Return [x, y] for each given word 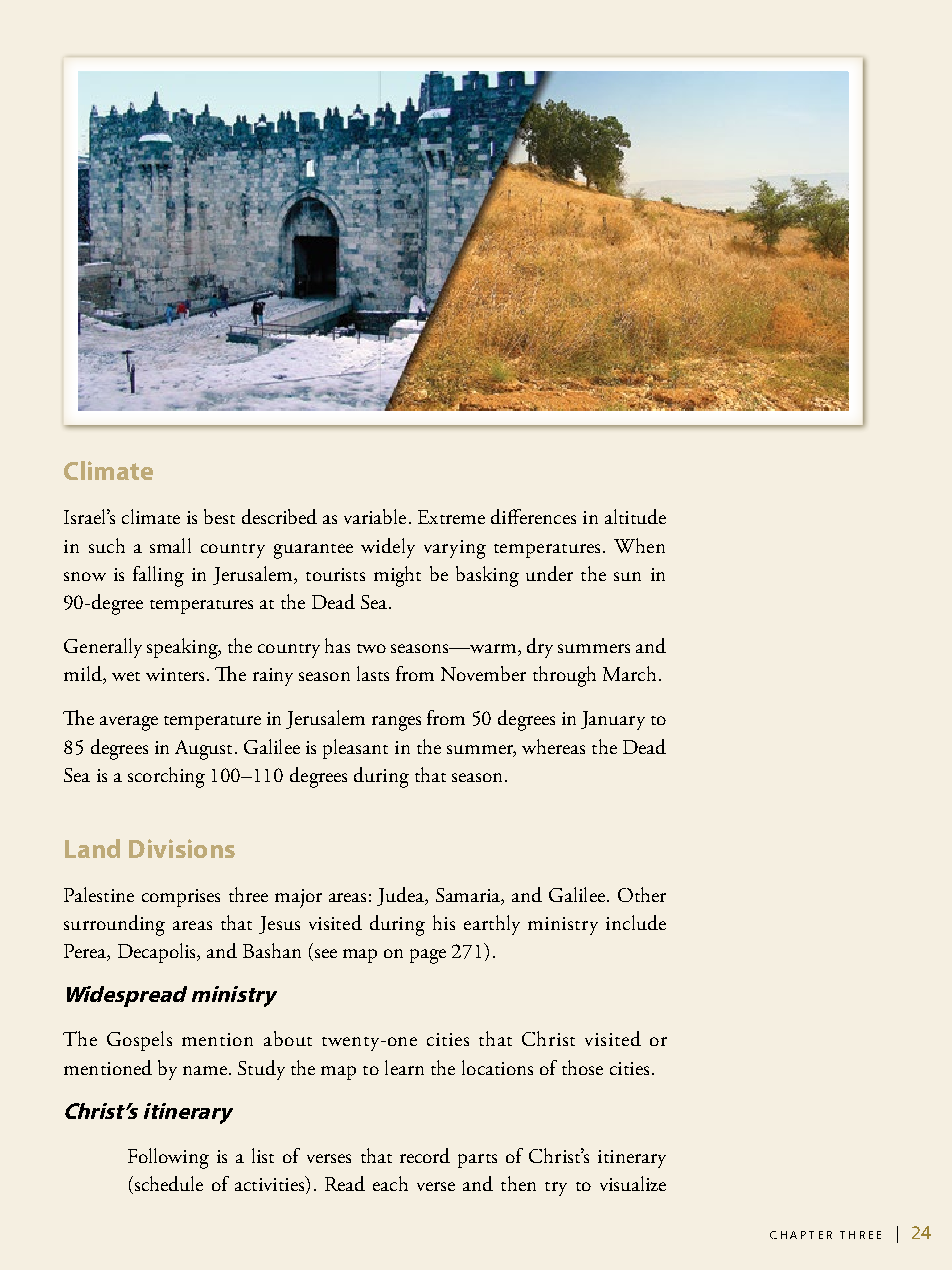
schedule [167, 1185]
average [129, 723]
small [170, 545]
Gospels [139, 1041]
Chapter [801, 1235]
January [613, 720]
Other [642, 894]
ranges [396, 723]
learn [404, 1067]
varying [455, 549]
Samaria [469, 896]
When [639, 545]
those [582, 1067]
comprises [181, 898]
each [390, 1183]
